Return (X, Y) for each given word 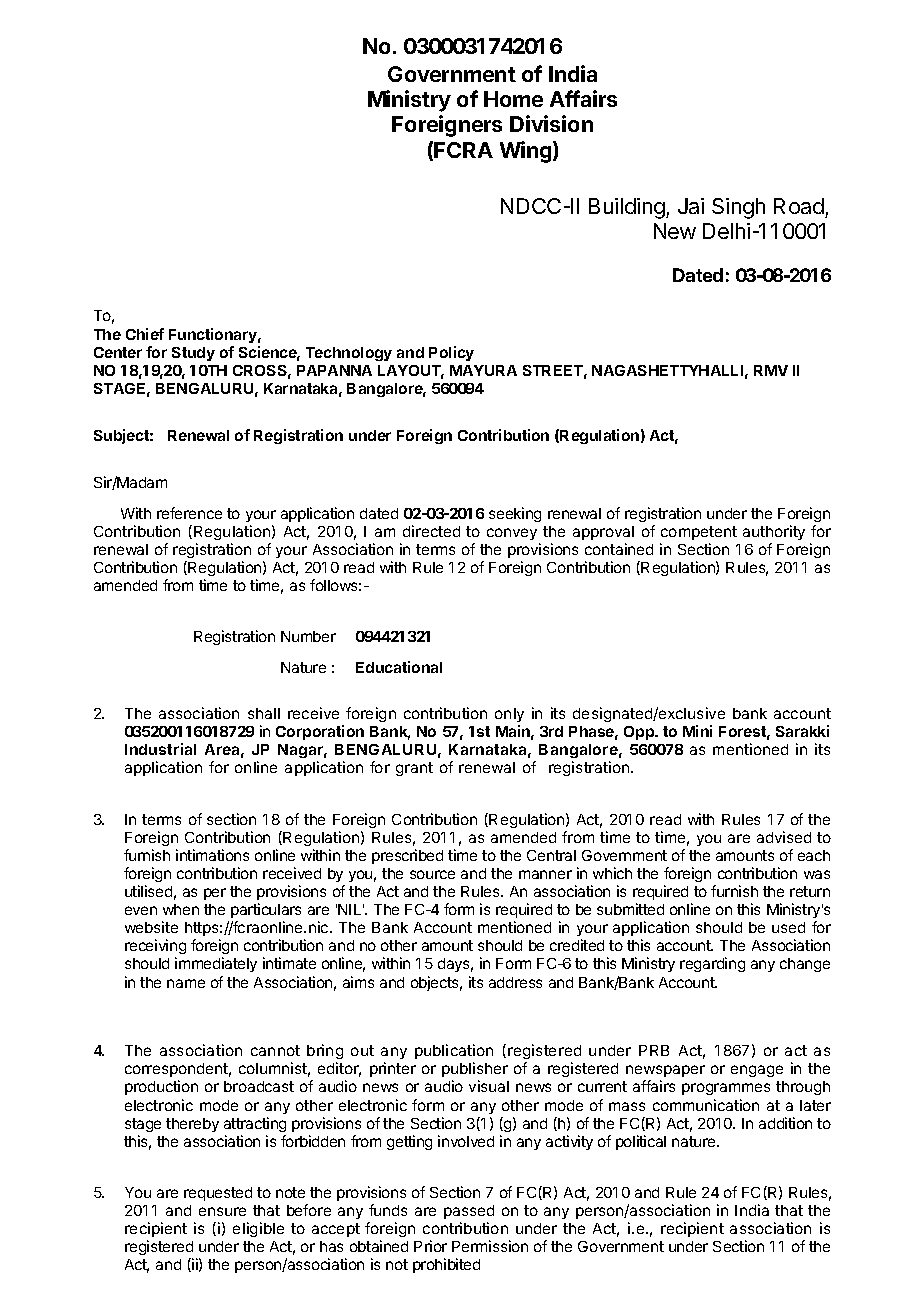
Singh (738, 208)
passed (469, 1212)
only (509, 715)
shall (264, 713)
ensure (222, 1211)
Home (513, 99)
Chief (145, 334)
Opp (640, 733)
